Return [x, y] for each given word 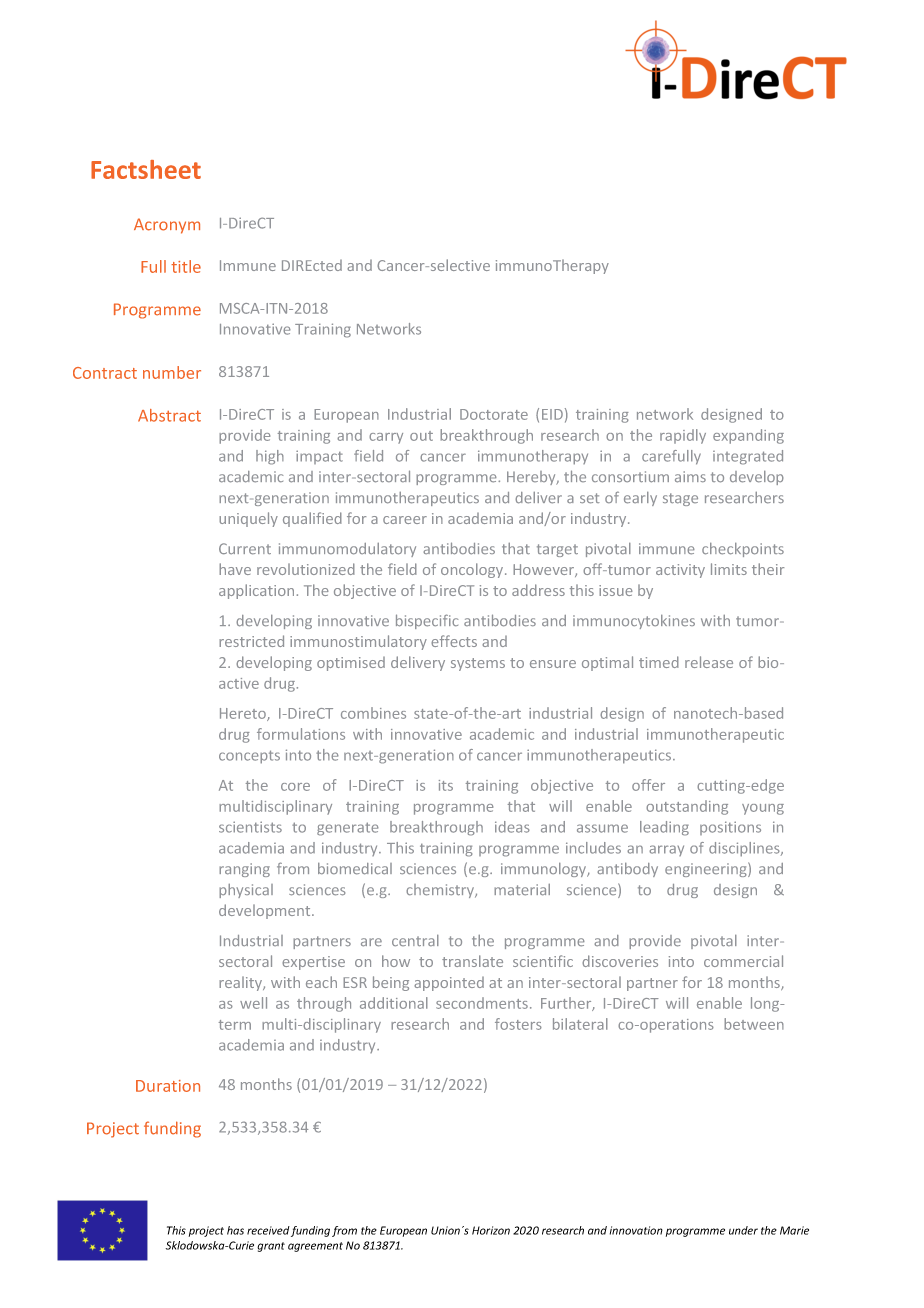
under [743, 1230]
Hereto [244, 714]
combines [373, 713]
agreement [315, 1247]
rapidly [683, 436]
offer [648, 785]
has [235, 1230]
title [186, 266]
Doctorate [494, 414]
